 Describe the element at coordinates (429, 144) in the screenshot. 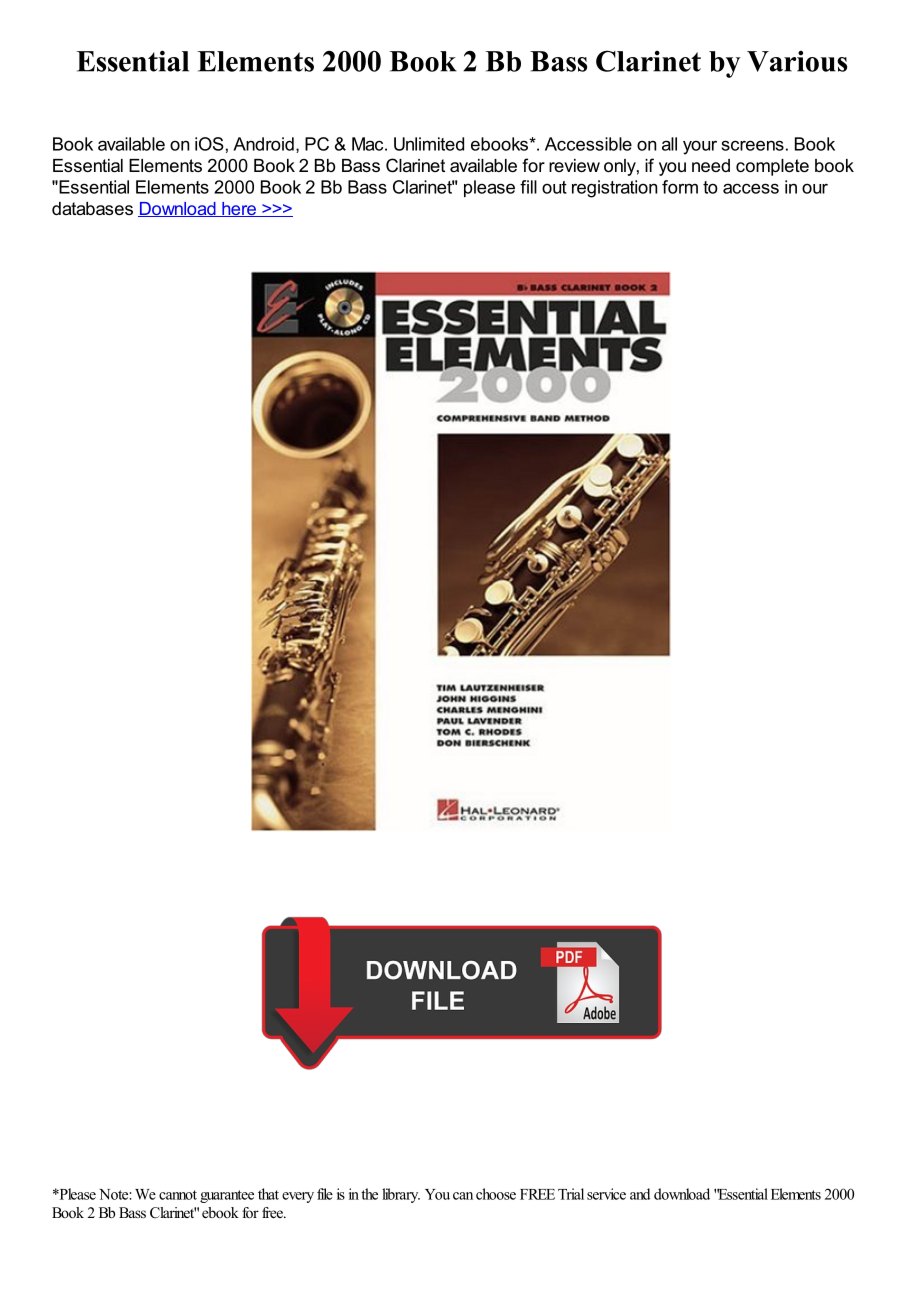

I see `Unlimited` at that location.
